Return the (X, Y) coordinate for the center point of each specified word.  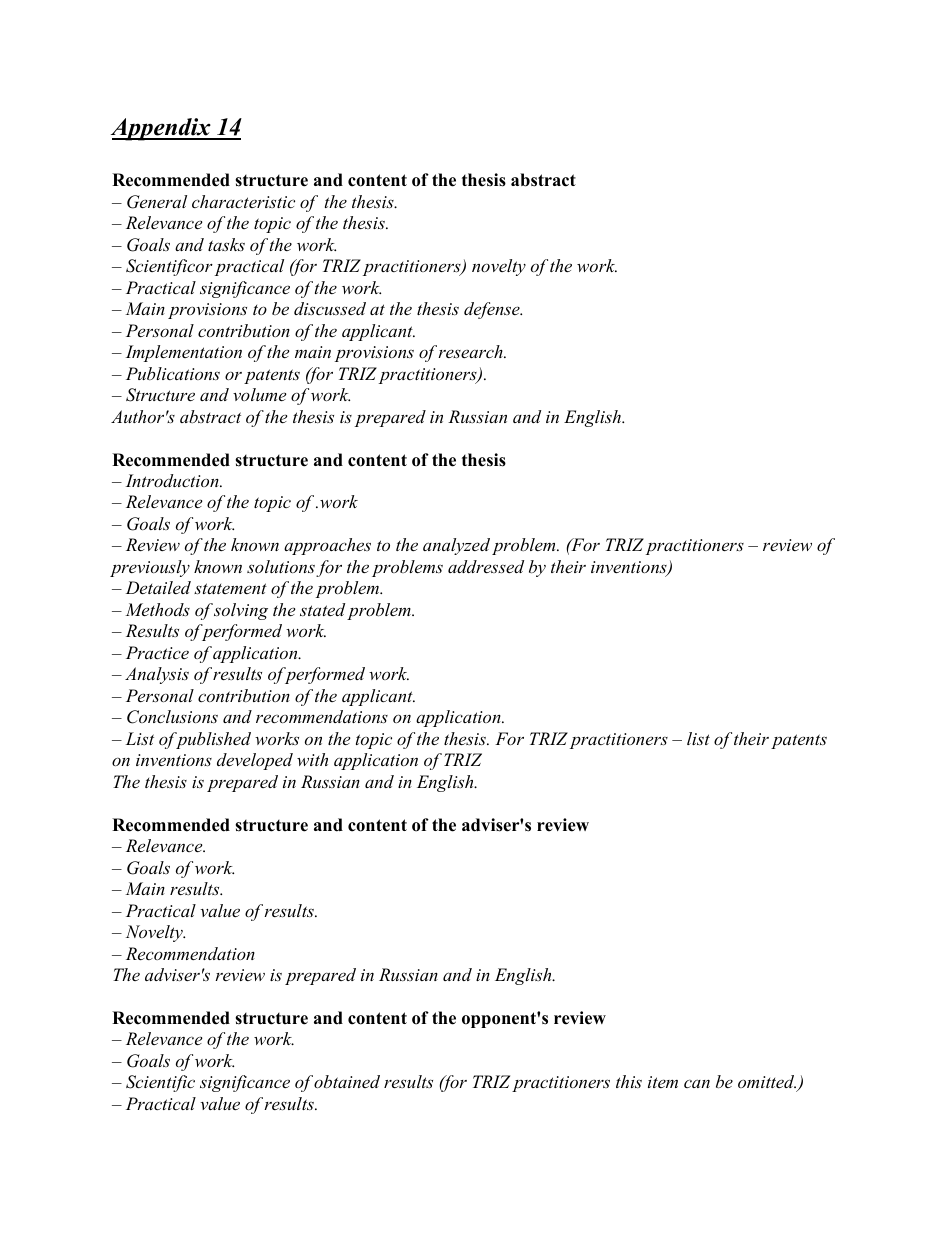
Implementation (184, 353)
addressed (486, 566)
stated (322, 609)
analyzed (456, 546)
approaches (327, 546)
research (471, 351)
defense (493, 310)
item (663, 1082)
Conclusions (172, 717)
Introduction (173, 480)
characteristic (243, 201)
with (312, 759)
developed (255, 761)
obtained (347, 1081)
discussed (330, 308)
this (629, 1081)
